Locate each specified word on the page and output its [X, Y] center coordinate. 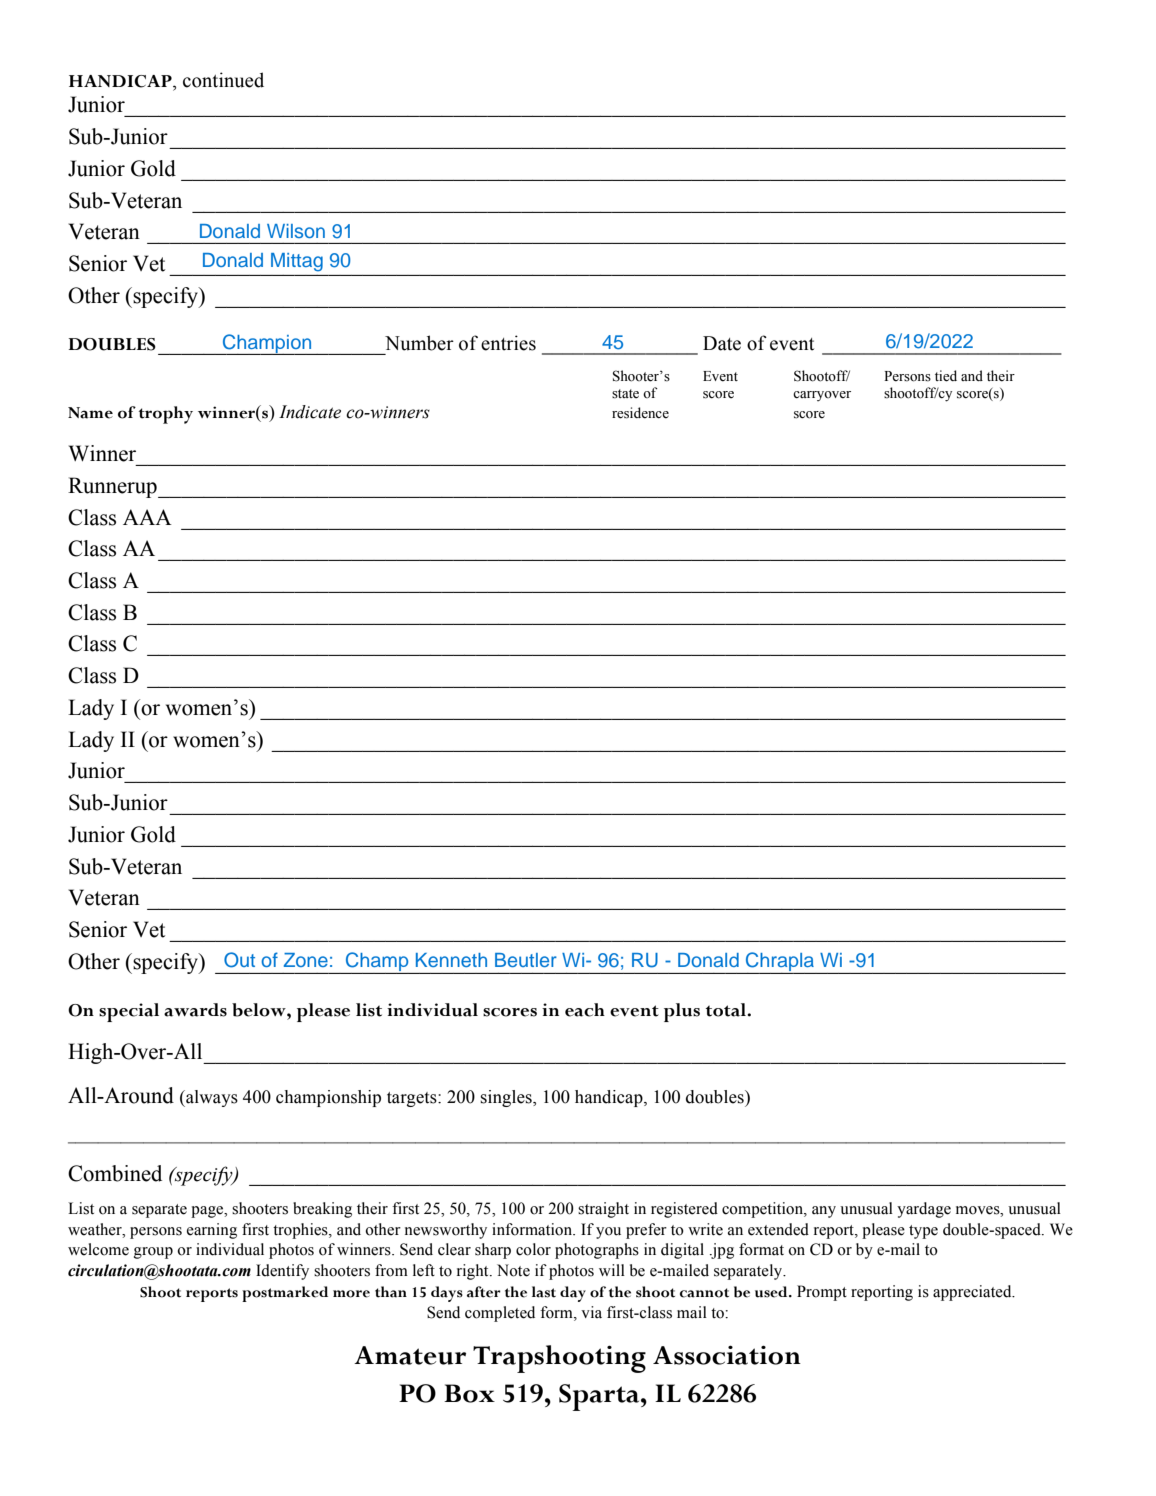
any [824, 1212]
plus [682, 1012]
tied [946, 376]
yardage [924, 1210]
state [625, 394]
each [585, 1010]
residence [640, 413]
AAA [147, 517]
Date [722, 343]
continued [223, 80]
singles [507, 1098]
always [211, 1098]
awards [195, 1010]
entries [508, 343]
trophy [166, 415]
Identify [282, 1272]
